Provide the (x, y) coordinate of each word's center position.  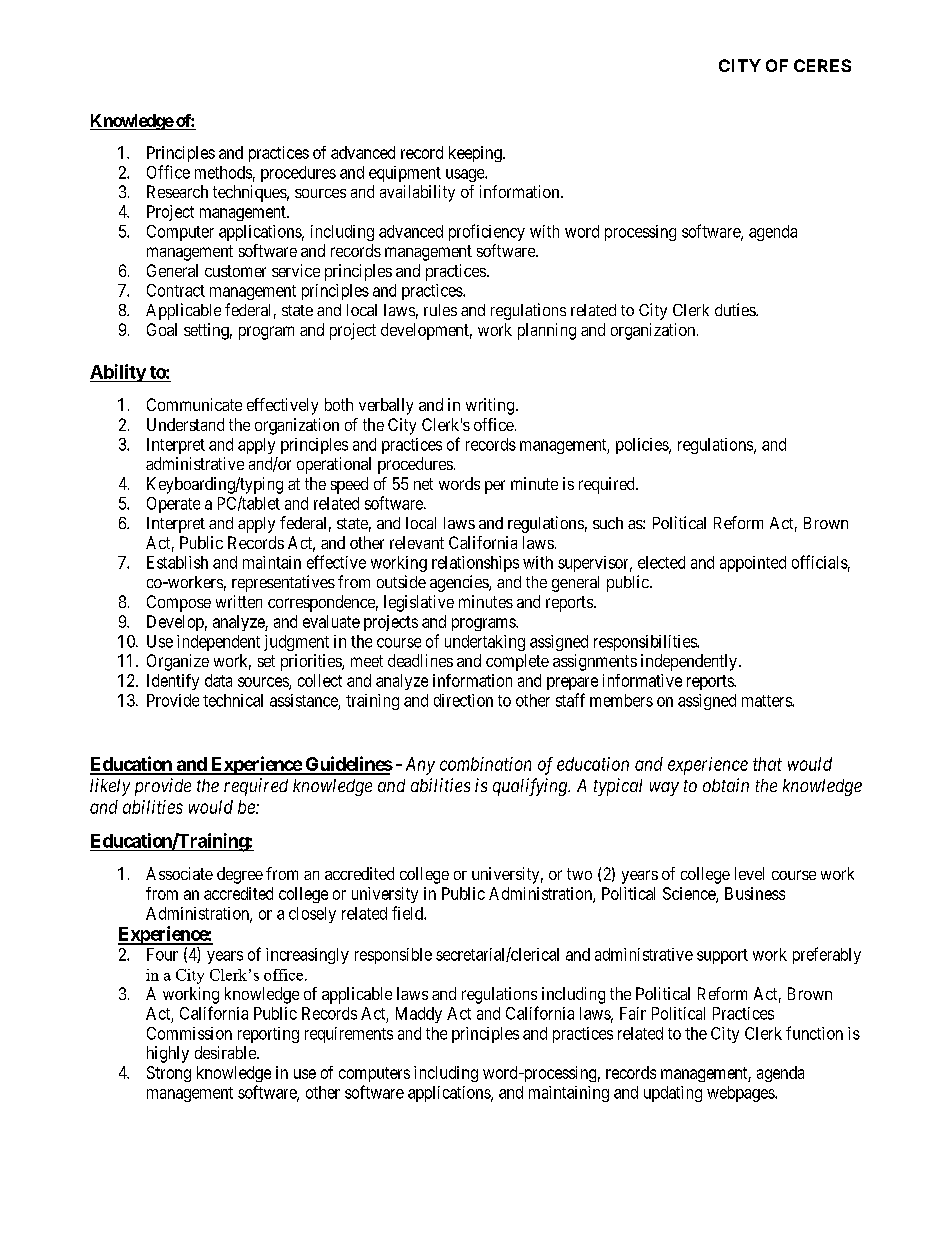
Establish (177, 562)
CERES (822, 65)
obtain (726, 785)
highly (168, 1054)
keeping (476, 154)
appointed (753, 564)
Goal (162, 329)
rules (440, 310)
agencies (460, 583)
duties (736, 309)
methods (223, 172)
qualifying (531, 787)
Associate (179, 873)
